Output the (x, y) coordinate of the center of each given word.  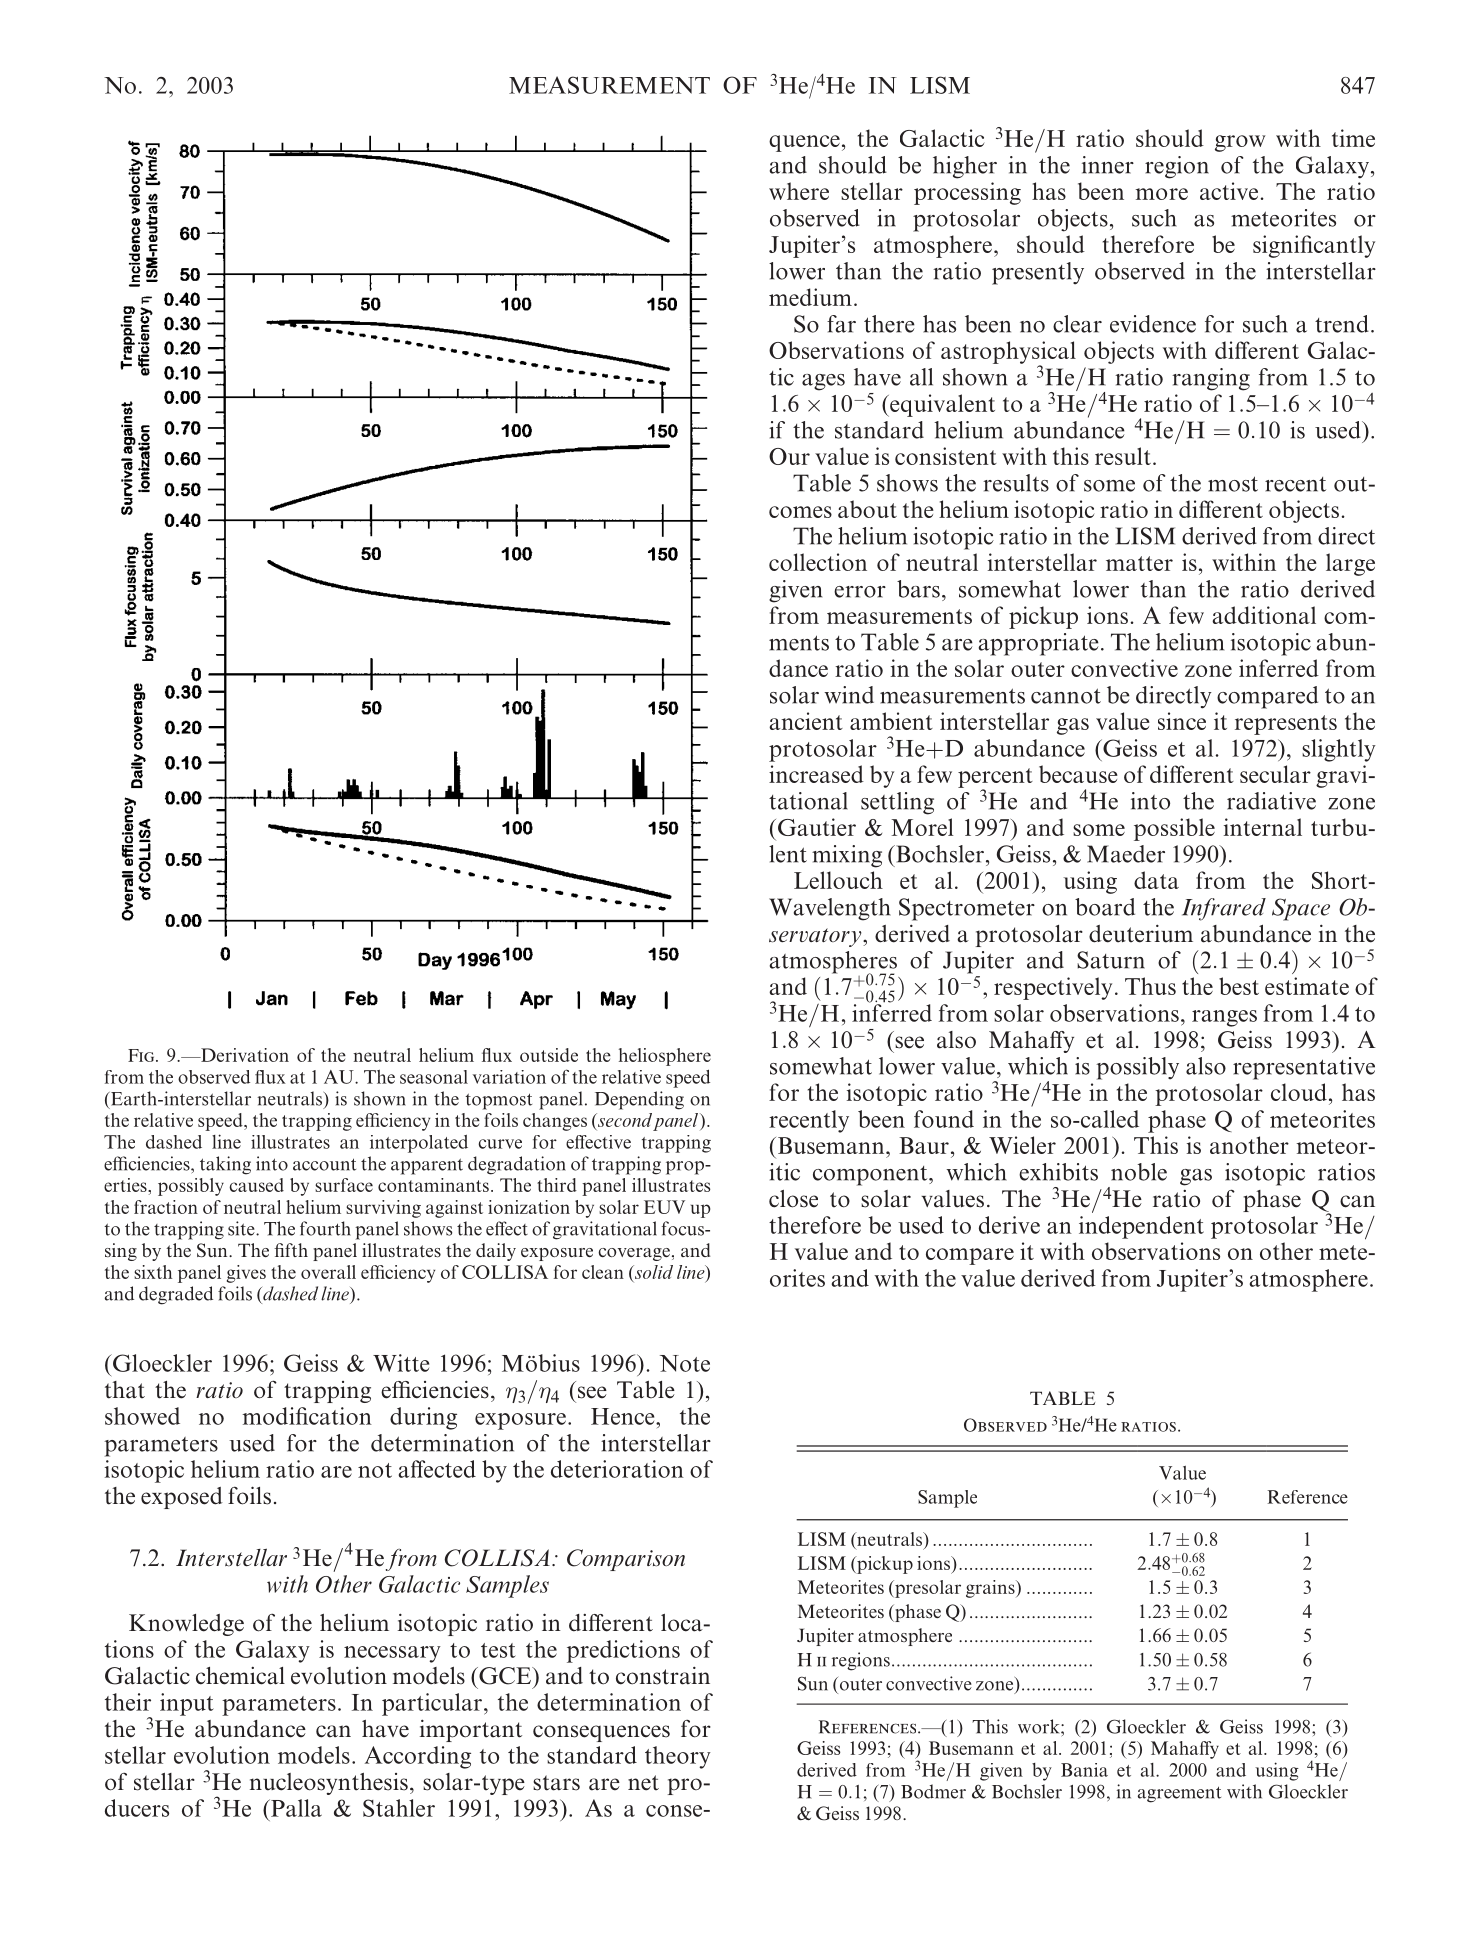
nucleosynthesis (329, 1784)
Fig (142, 1055)
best (1239, 986)
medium (810, 297)
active (1229, 191)
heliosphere (665, 1057)
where (799, 191)
